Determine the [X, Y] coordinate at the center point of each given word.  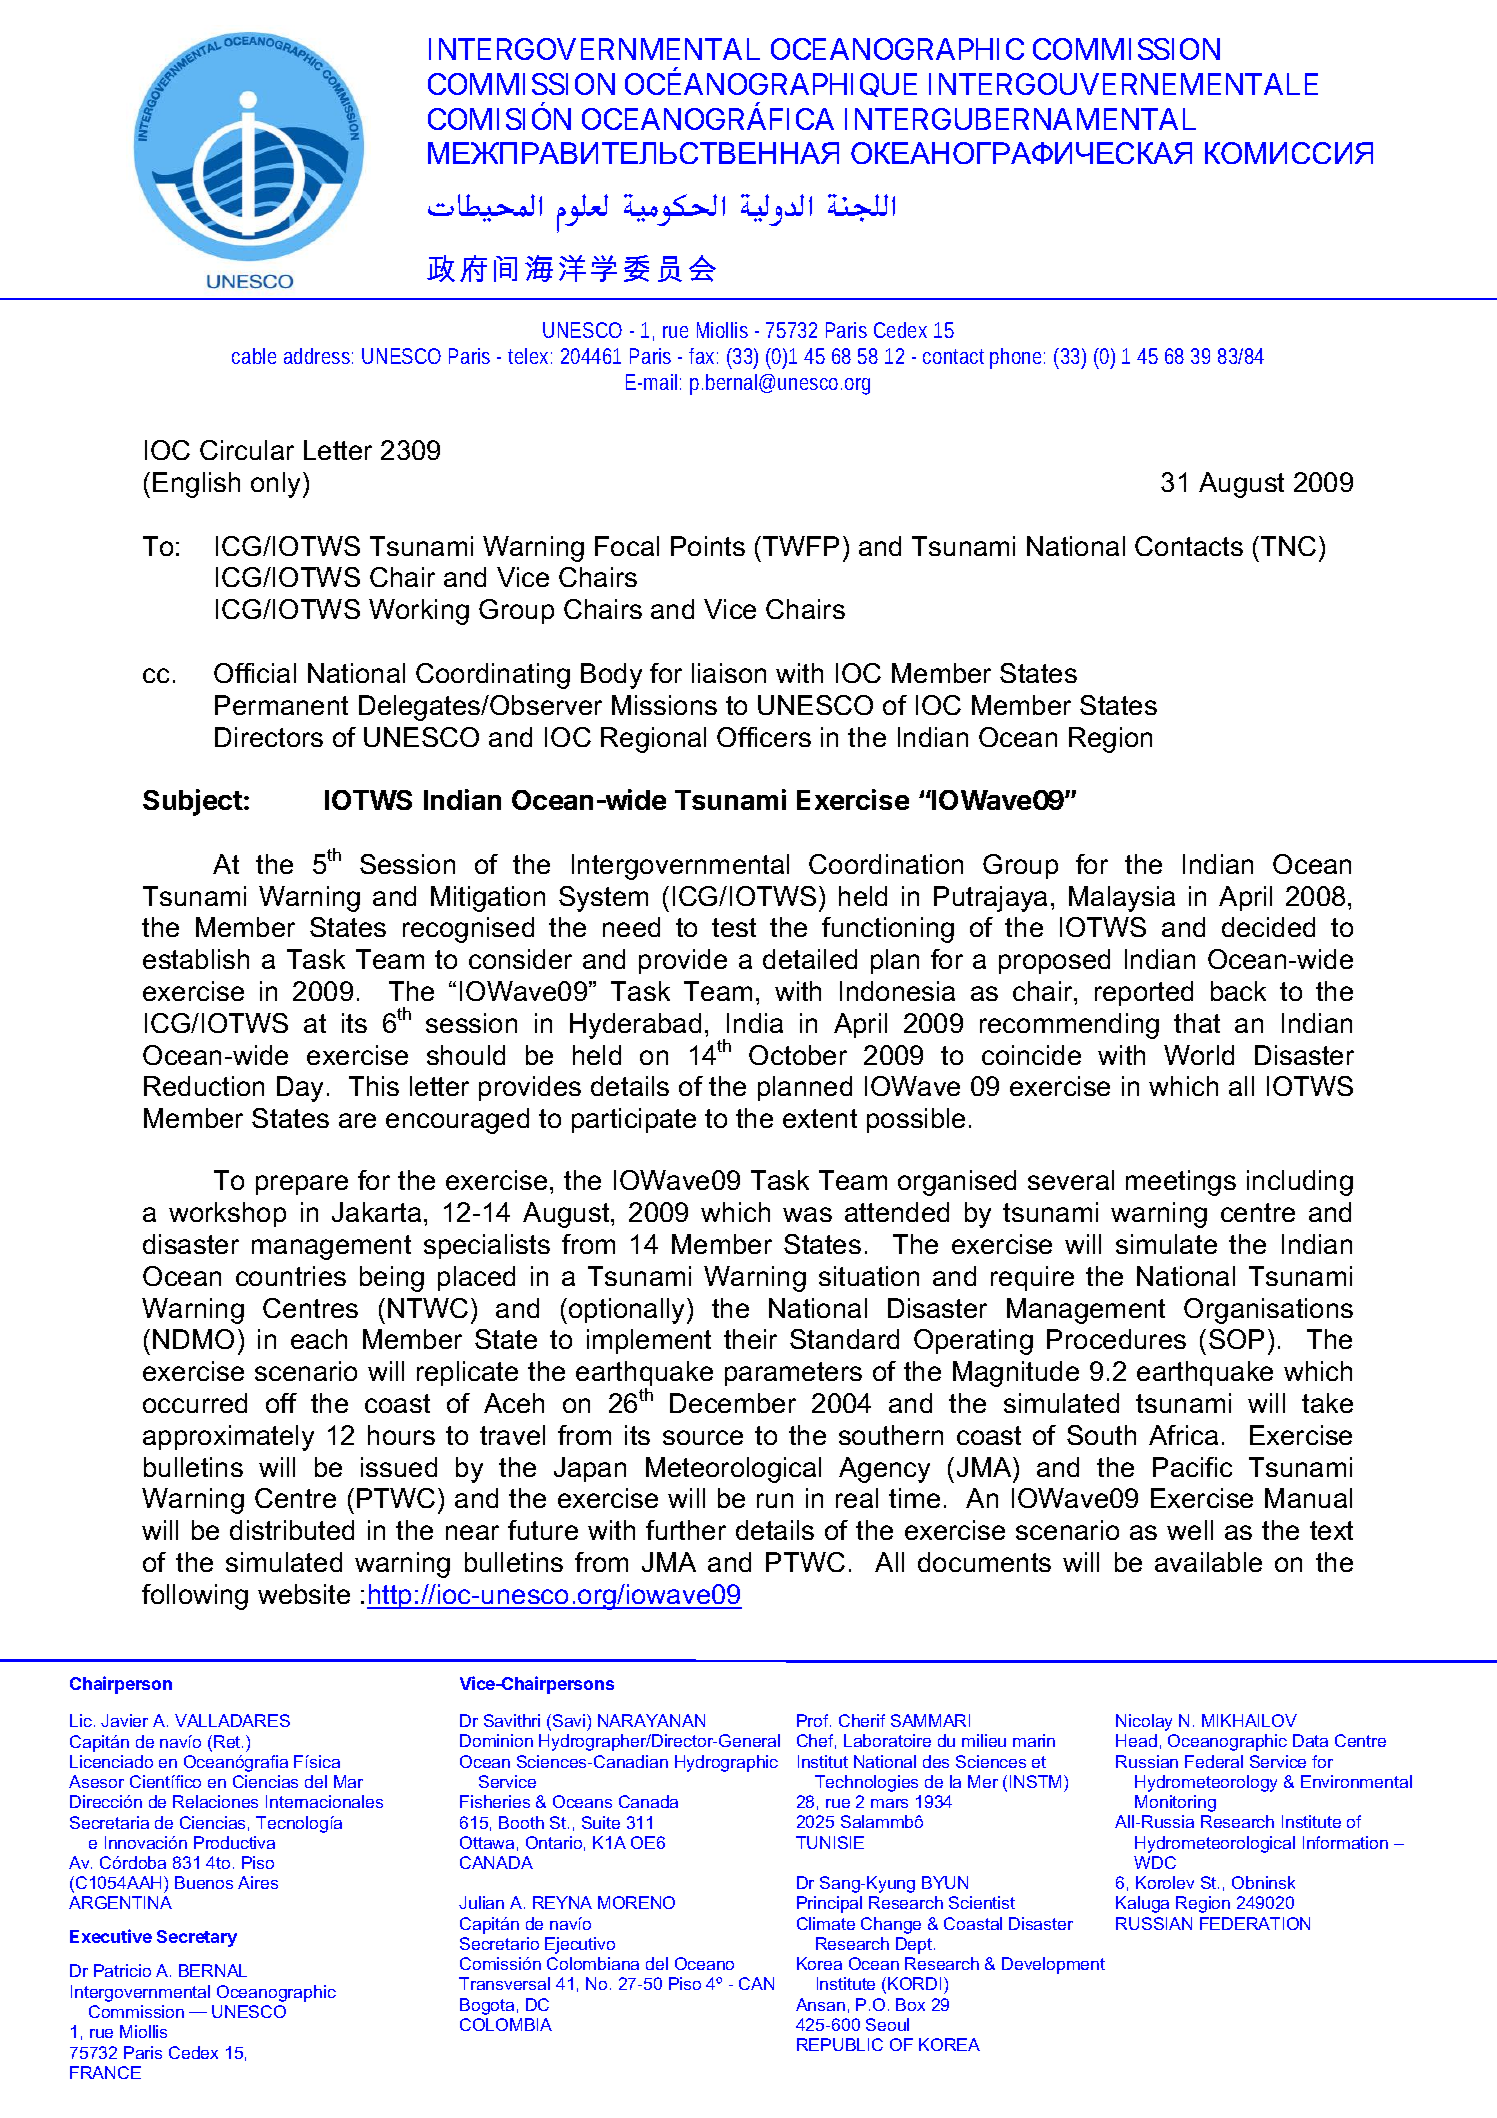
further [686, 1530]
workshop [227, 1214]
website [304, 1594]
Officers [764, 737]
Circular [247, 450]
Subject [193, 802]
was [807, 1214]
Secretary [197, 1938]
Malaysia [1122, 899]
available [1208, 1562]
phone [1017, 358]
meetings [1181, 1183]
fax [703, 356]
